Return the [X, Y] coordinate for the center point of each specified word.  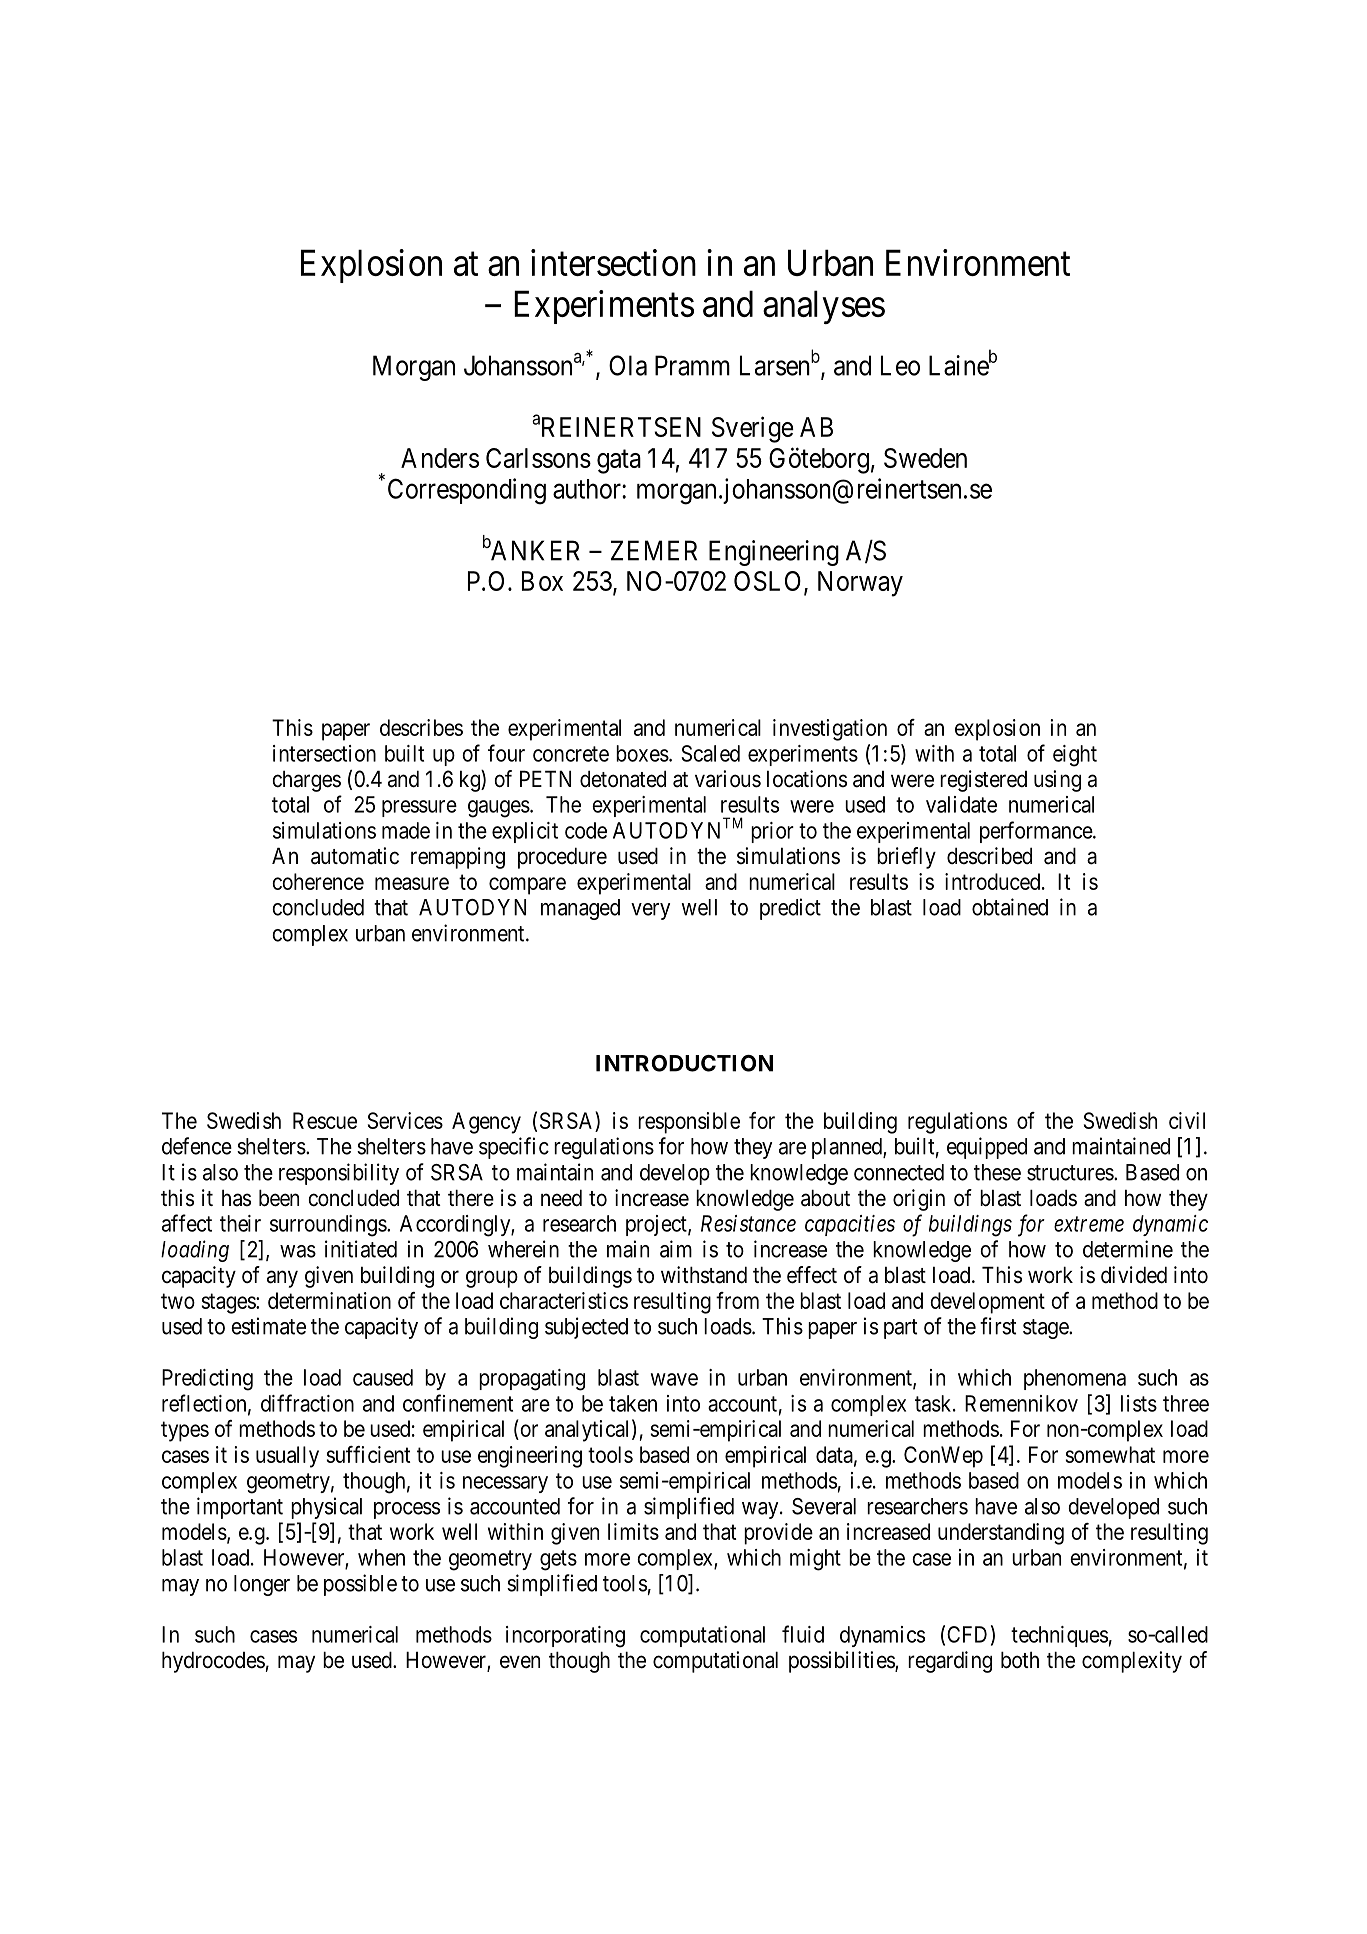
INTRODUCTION [684, 1063]
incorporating [565, 1637]
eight [1075, 756]
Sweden [925, 458]
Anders [440, 458]
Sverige [753, 429]
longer [262, 1585]
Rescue [325, 1120]
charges [307, 781]
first [998, 1326]
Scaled [710, 753]
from [737, 1300]
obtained [1010, 907]
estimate [268, 1326]
